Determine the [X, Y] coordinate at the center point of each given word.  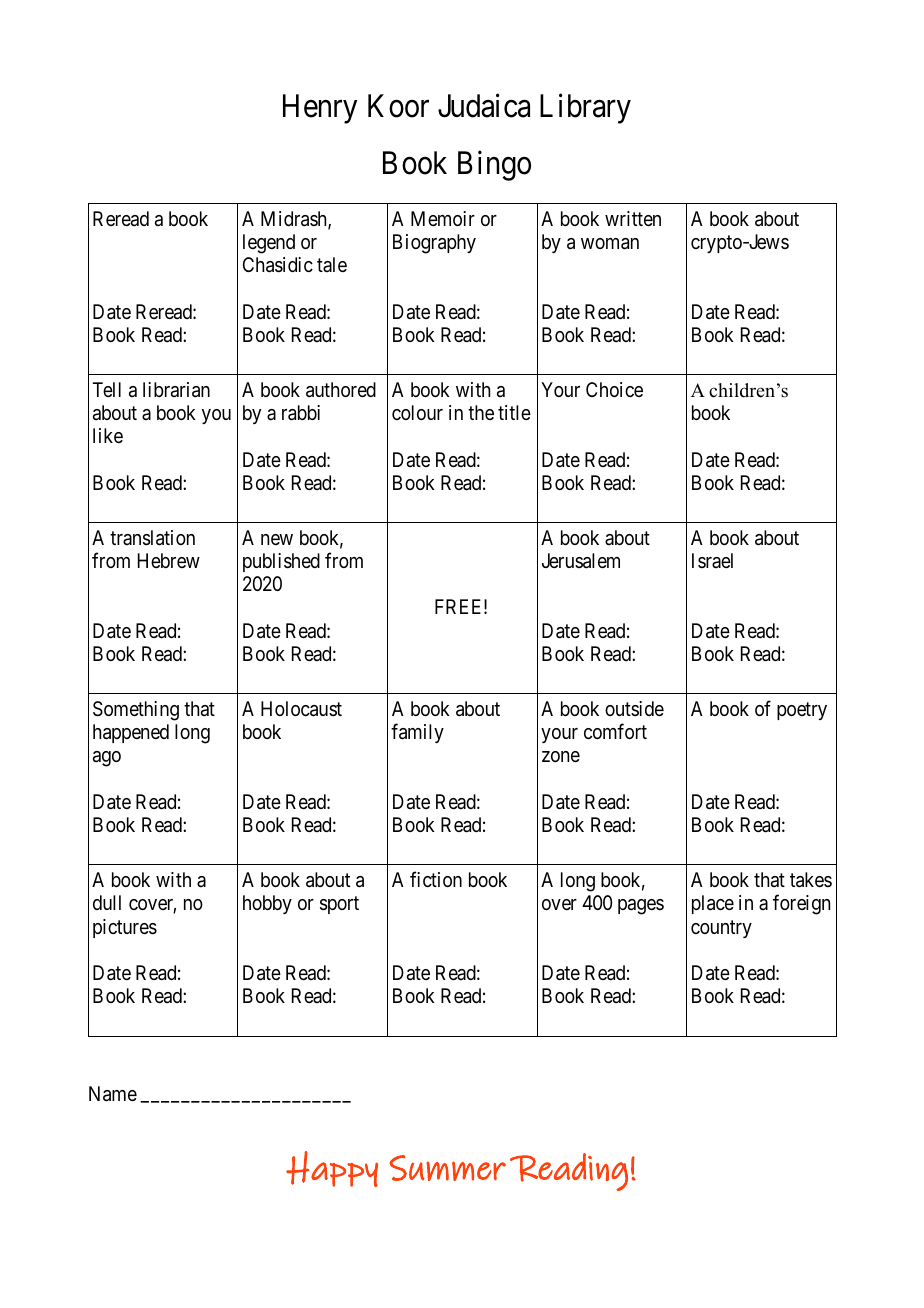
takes [811, 880]
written [633, 219]
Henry [320, 109]
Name [113, 1094]
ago [107, 759]
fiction [436, 879]
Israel [712, 560]
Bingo [494, 166]
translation [152, 538]
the [481, 412]
